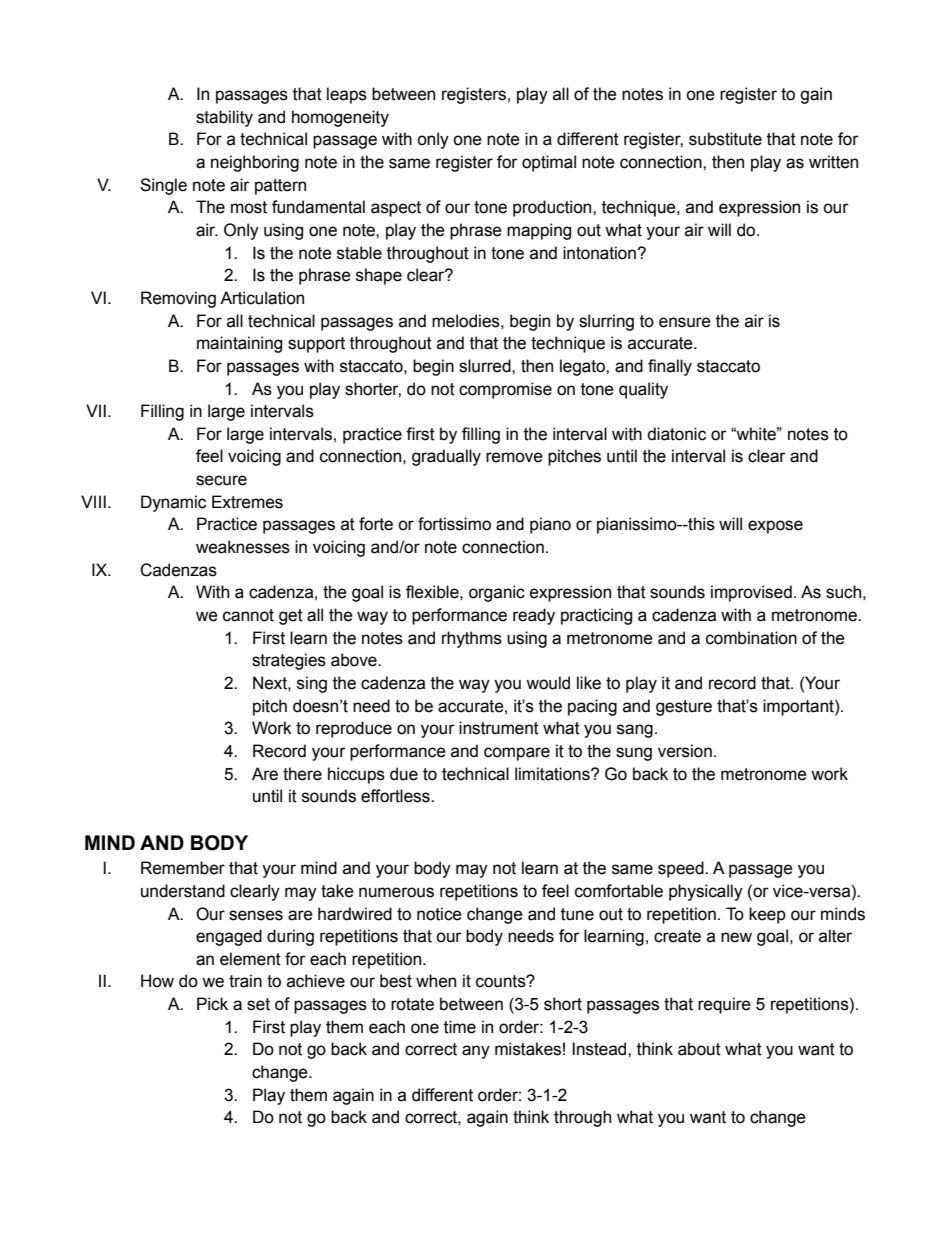 Image resolution: width=952 pixels, height=1233 pixels. What do you see at coordinates (173, 503) in the image?
I see `Dynamic` at bounding box center [173, 503].
